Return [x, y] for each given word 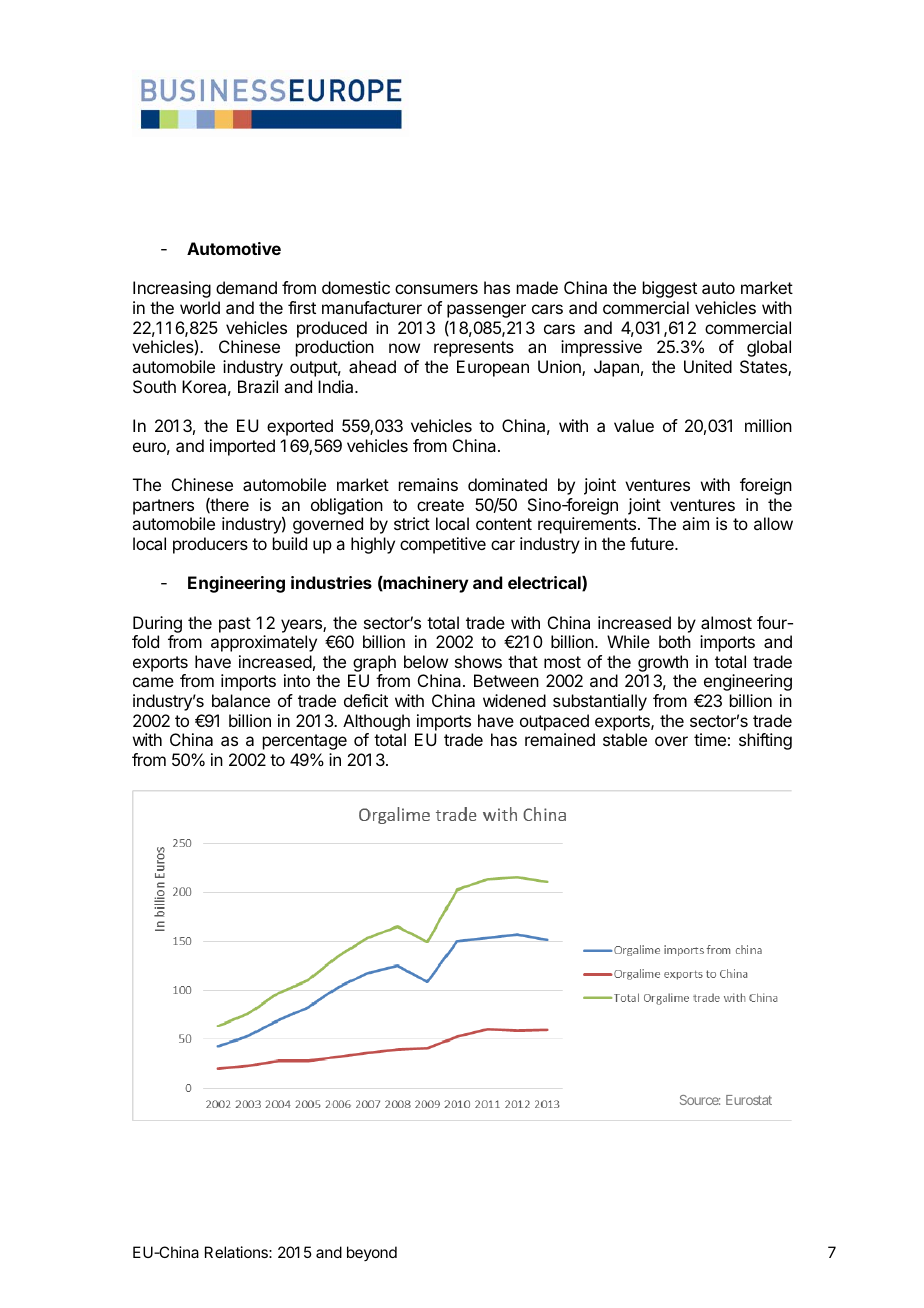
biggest [670, 289]
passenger [486, 311]
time [710, 739]
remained [560, 739]
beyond [372, 1253]
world [200, 307]
